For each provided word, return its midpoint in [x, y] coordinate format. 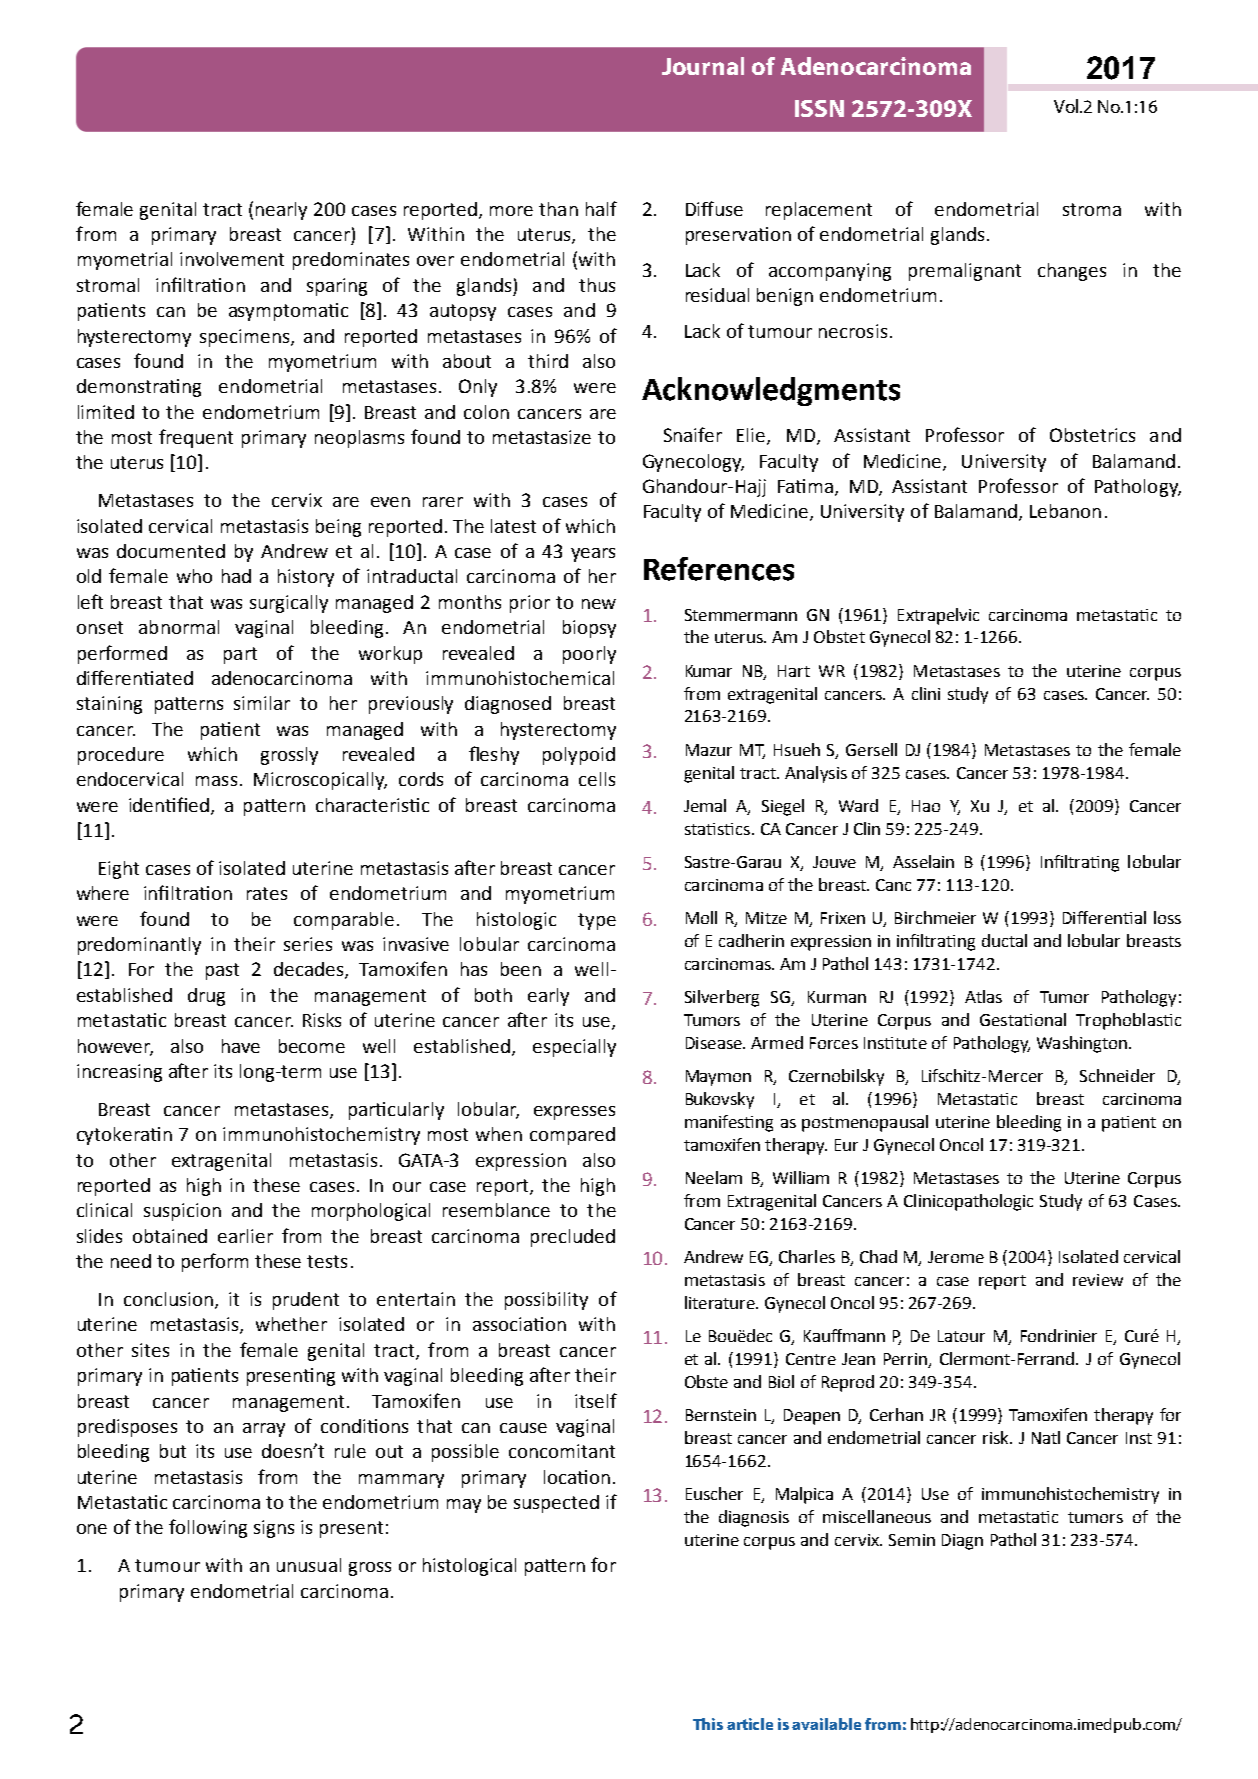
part [240, 655]
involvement [232, 259]
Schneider [1117, 1075]
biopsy [589, 629]
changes [1072, 272]
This [708, 1724]
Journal [703, 66]
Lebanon [1065, 511]
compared [572, 1136]
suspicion [182, 1212]
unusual [309, 1565]
